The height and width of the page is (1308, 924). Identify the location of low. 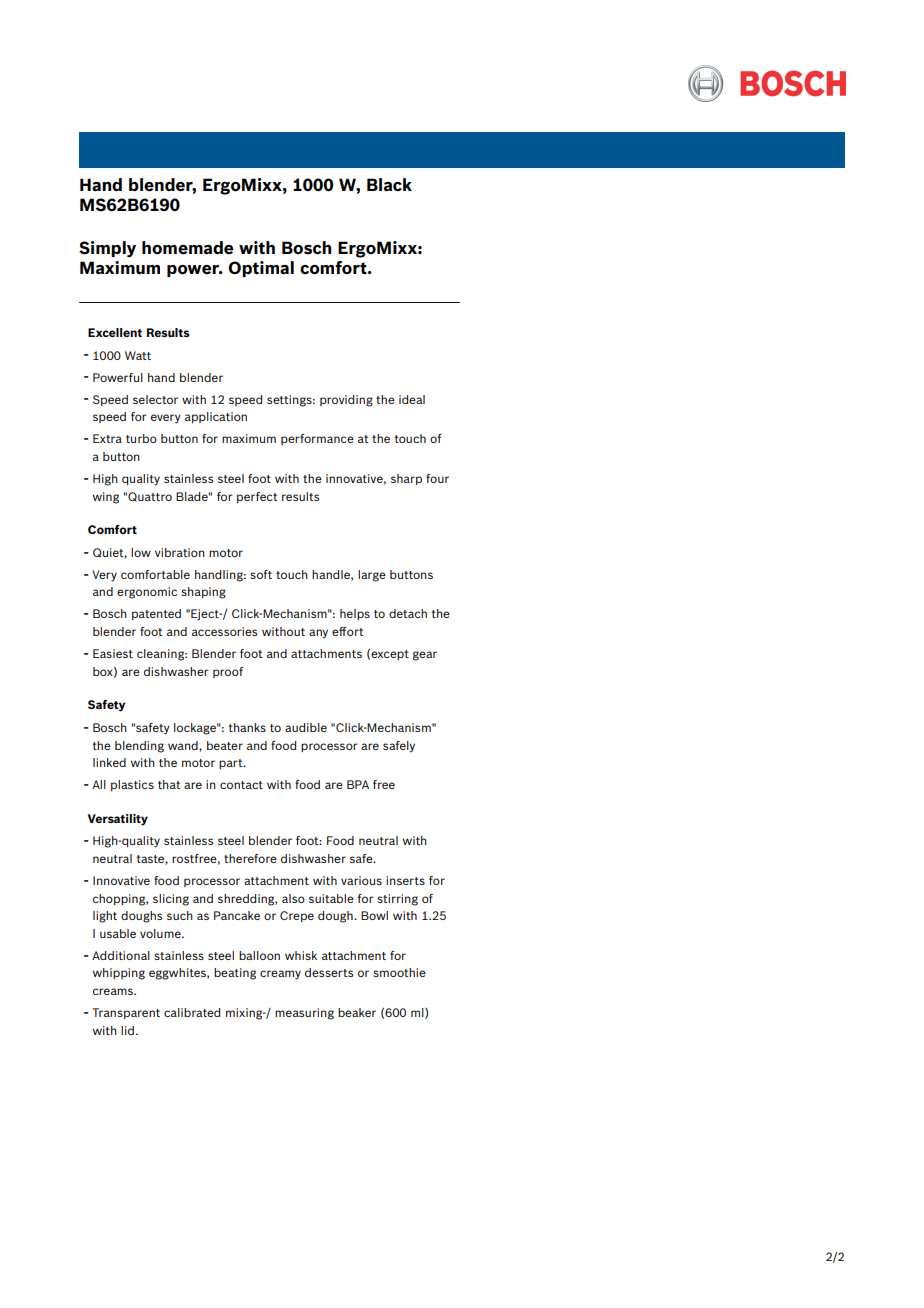
(141, 552).
